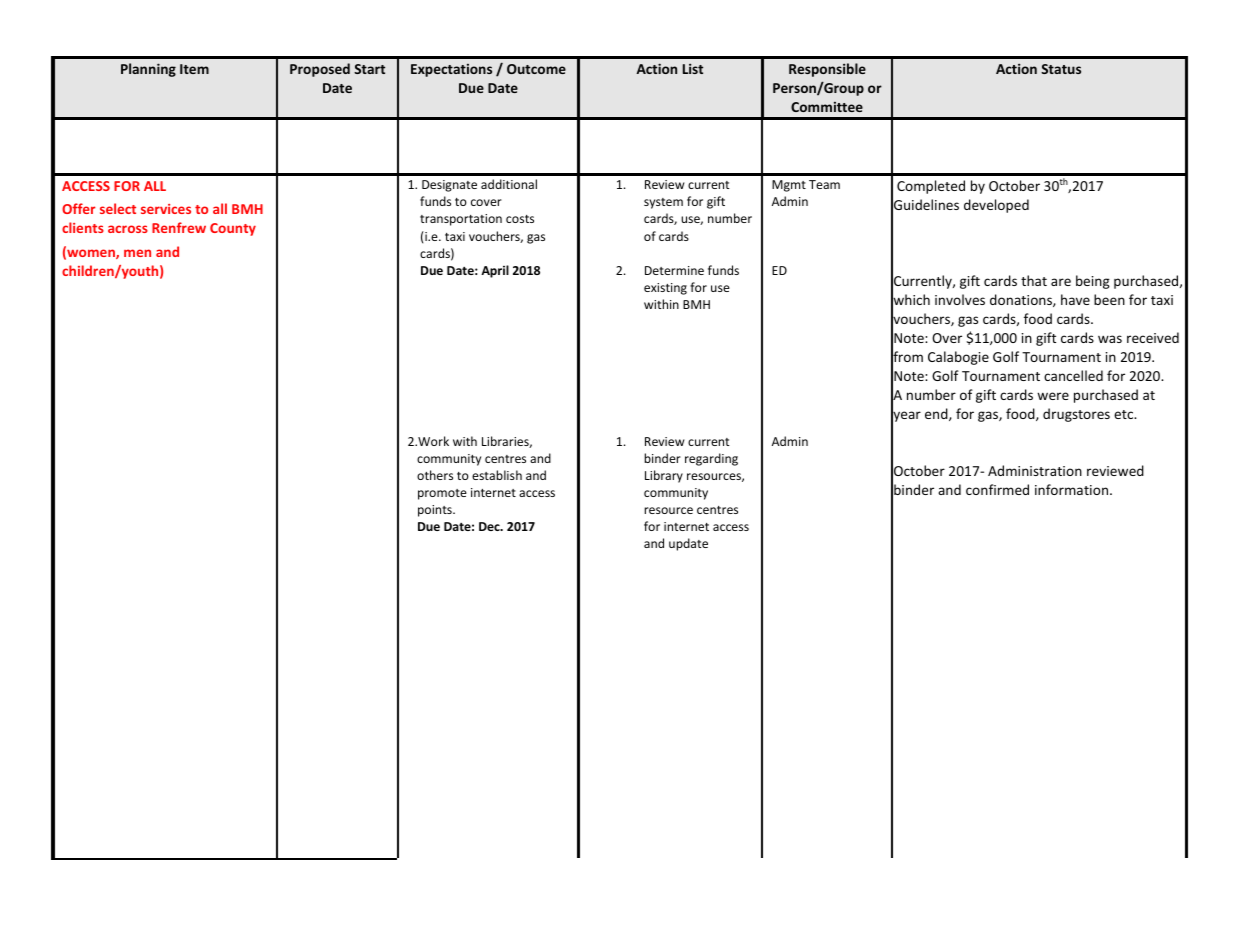 This screenshot has width=1233, height=952. I want to click on confirmed, so click(997, 489).
